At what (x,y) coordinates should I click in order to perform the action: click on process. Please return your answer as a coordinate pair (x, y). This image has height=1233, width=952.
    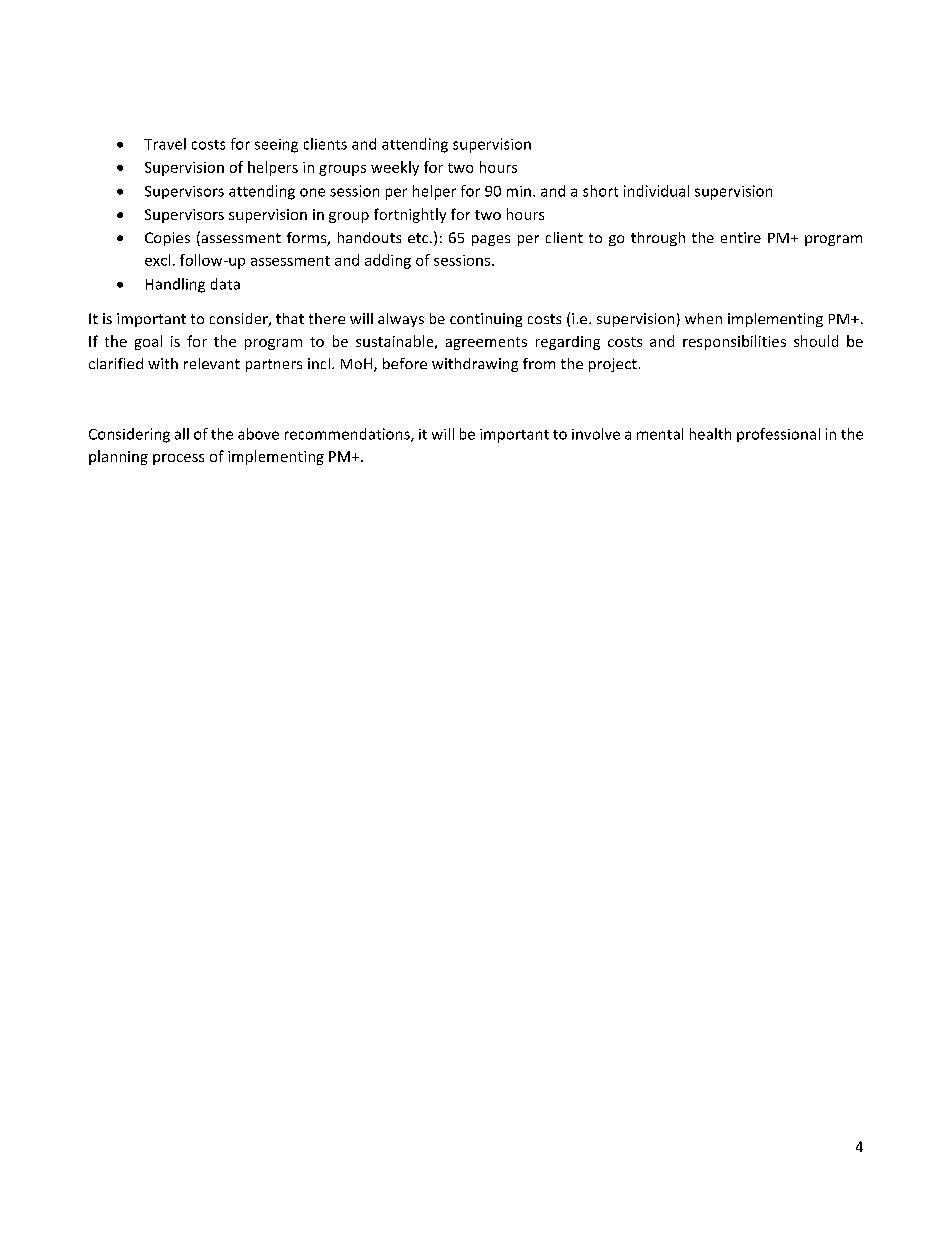
    Looking at the image, I should click on (178, 459).
